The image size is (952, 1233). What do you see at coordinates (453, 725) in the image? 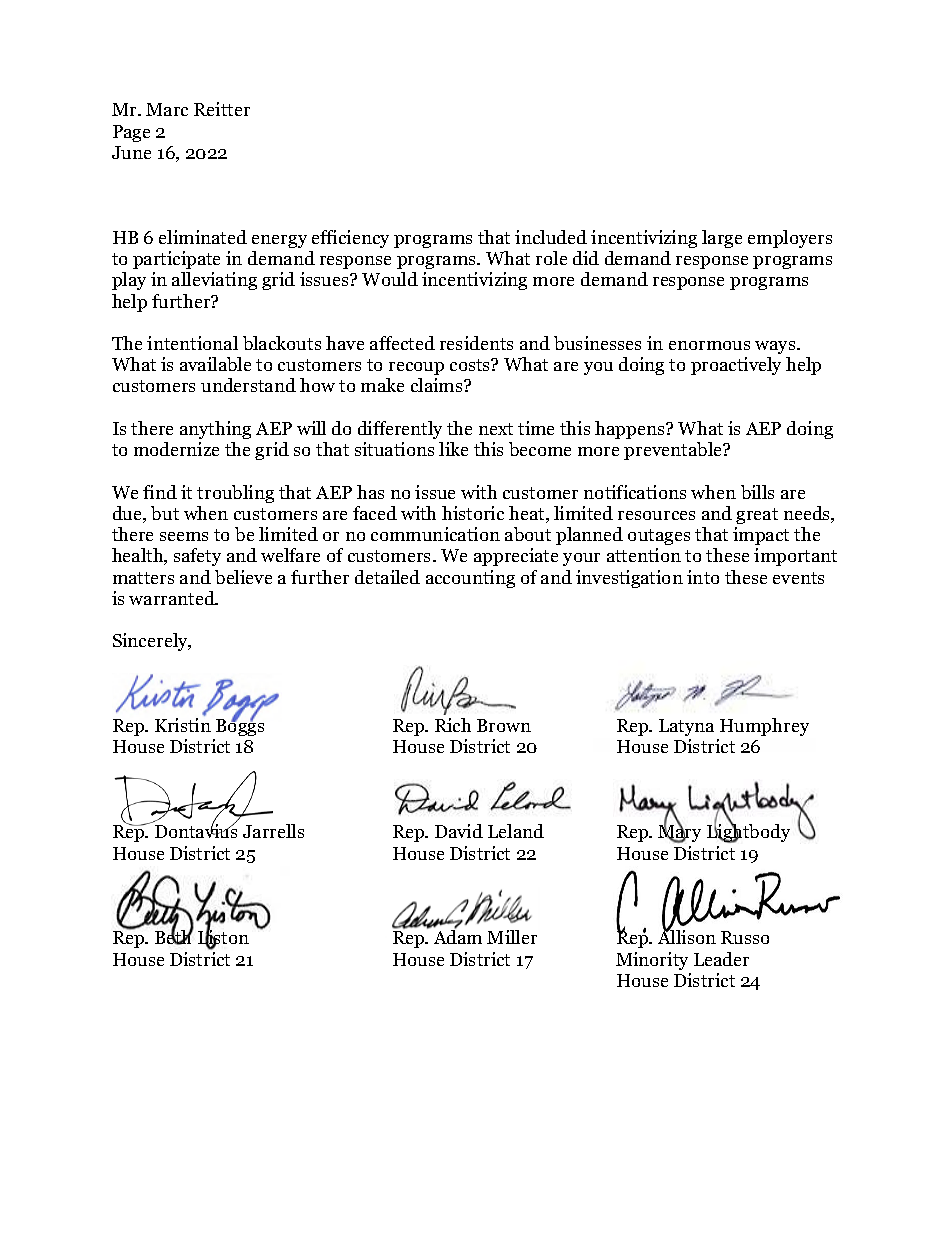
I see `Rich` at bounding box center [453, 725].
